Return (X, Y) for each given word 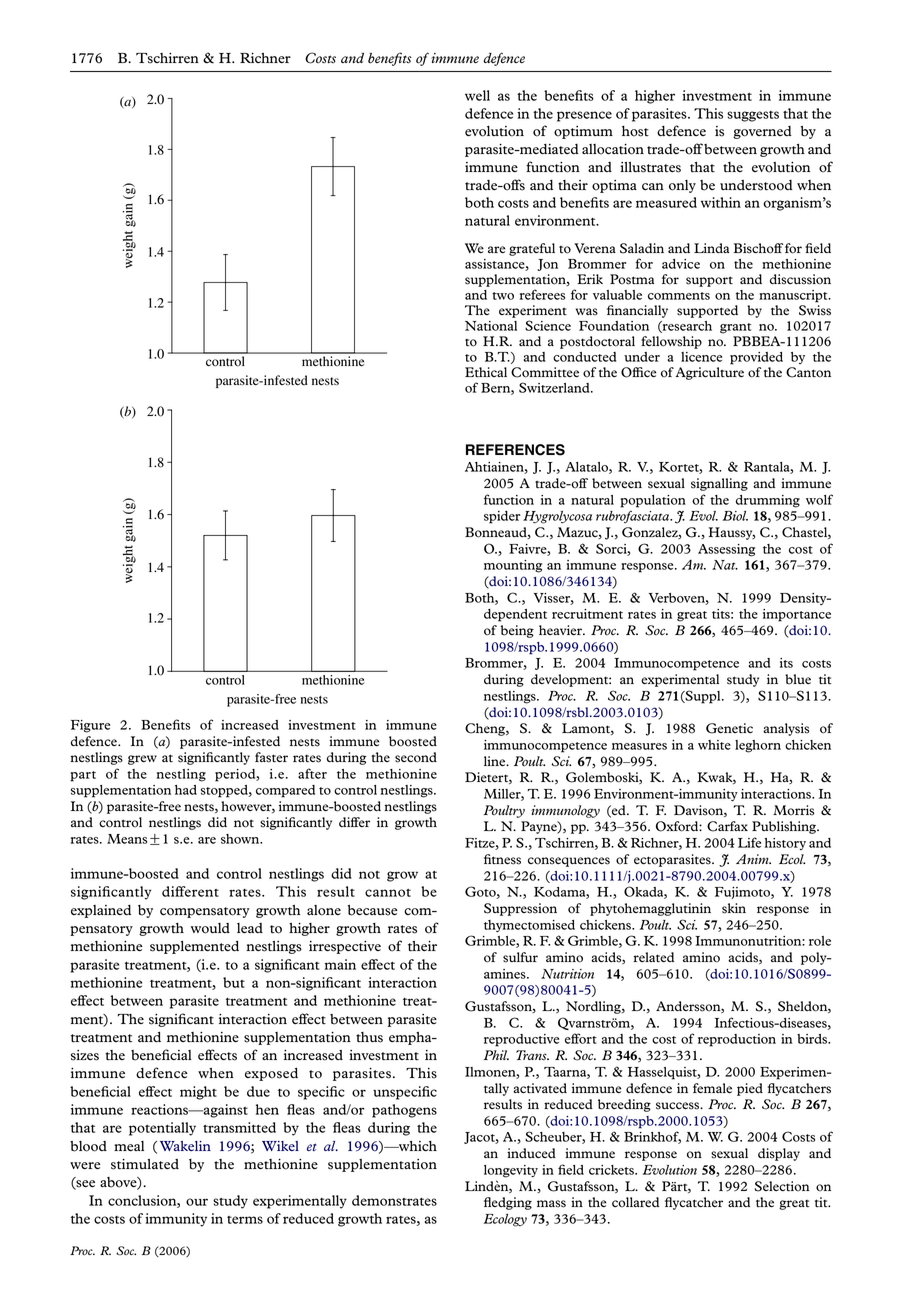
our (197, 1202)
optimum (583, 132)
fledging (508, 1203)
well (477, 95)
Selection (782, 1186)
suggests (753, 116)
